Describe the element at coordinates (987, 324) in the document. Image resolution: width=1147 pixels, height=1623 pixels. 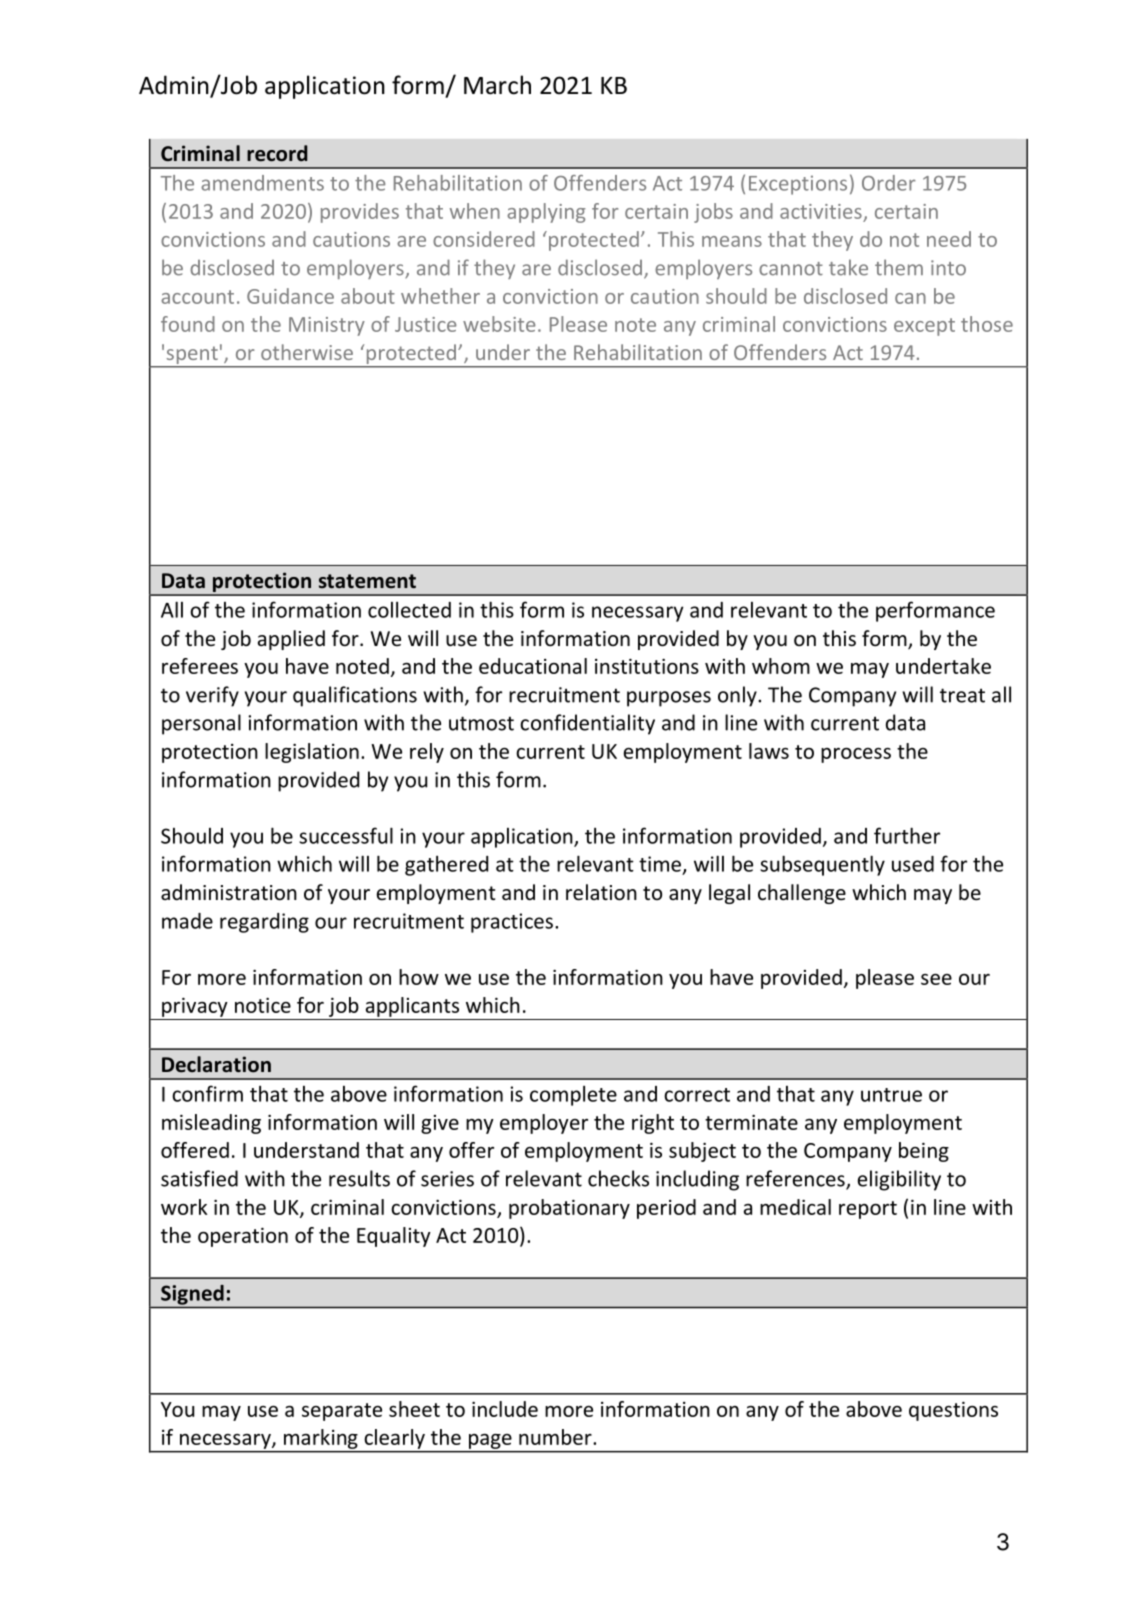
I see `those` at that location.
